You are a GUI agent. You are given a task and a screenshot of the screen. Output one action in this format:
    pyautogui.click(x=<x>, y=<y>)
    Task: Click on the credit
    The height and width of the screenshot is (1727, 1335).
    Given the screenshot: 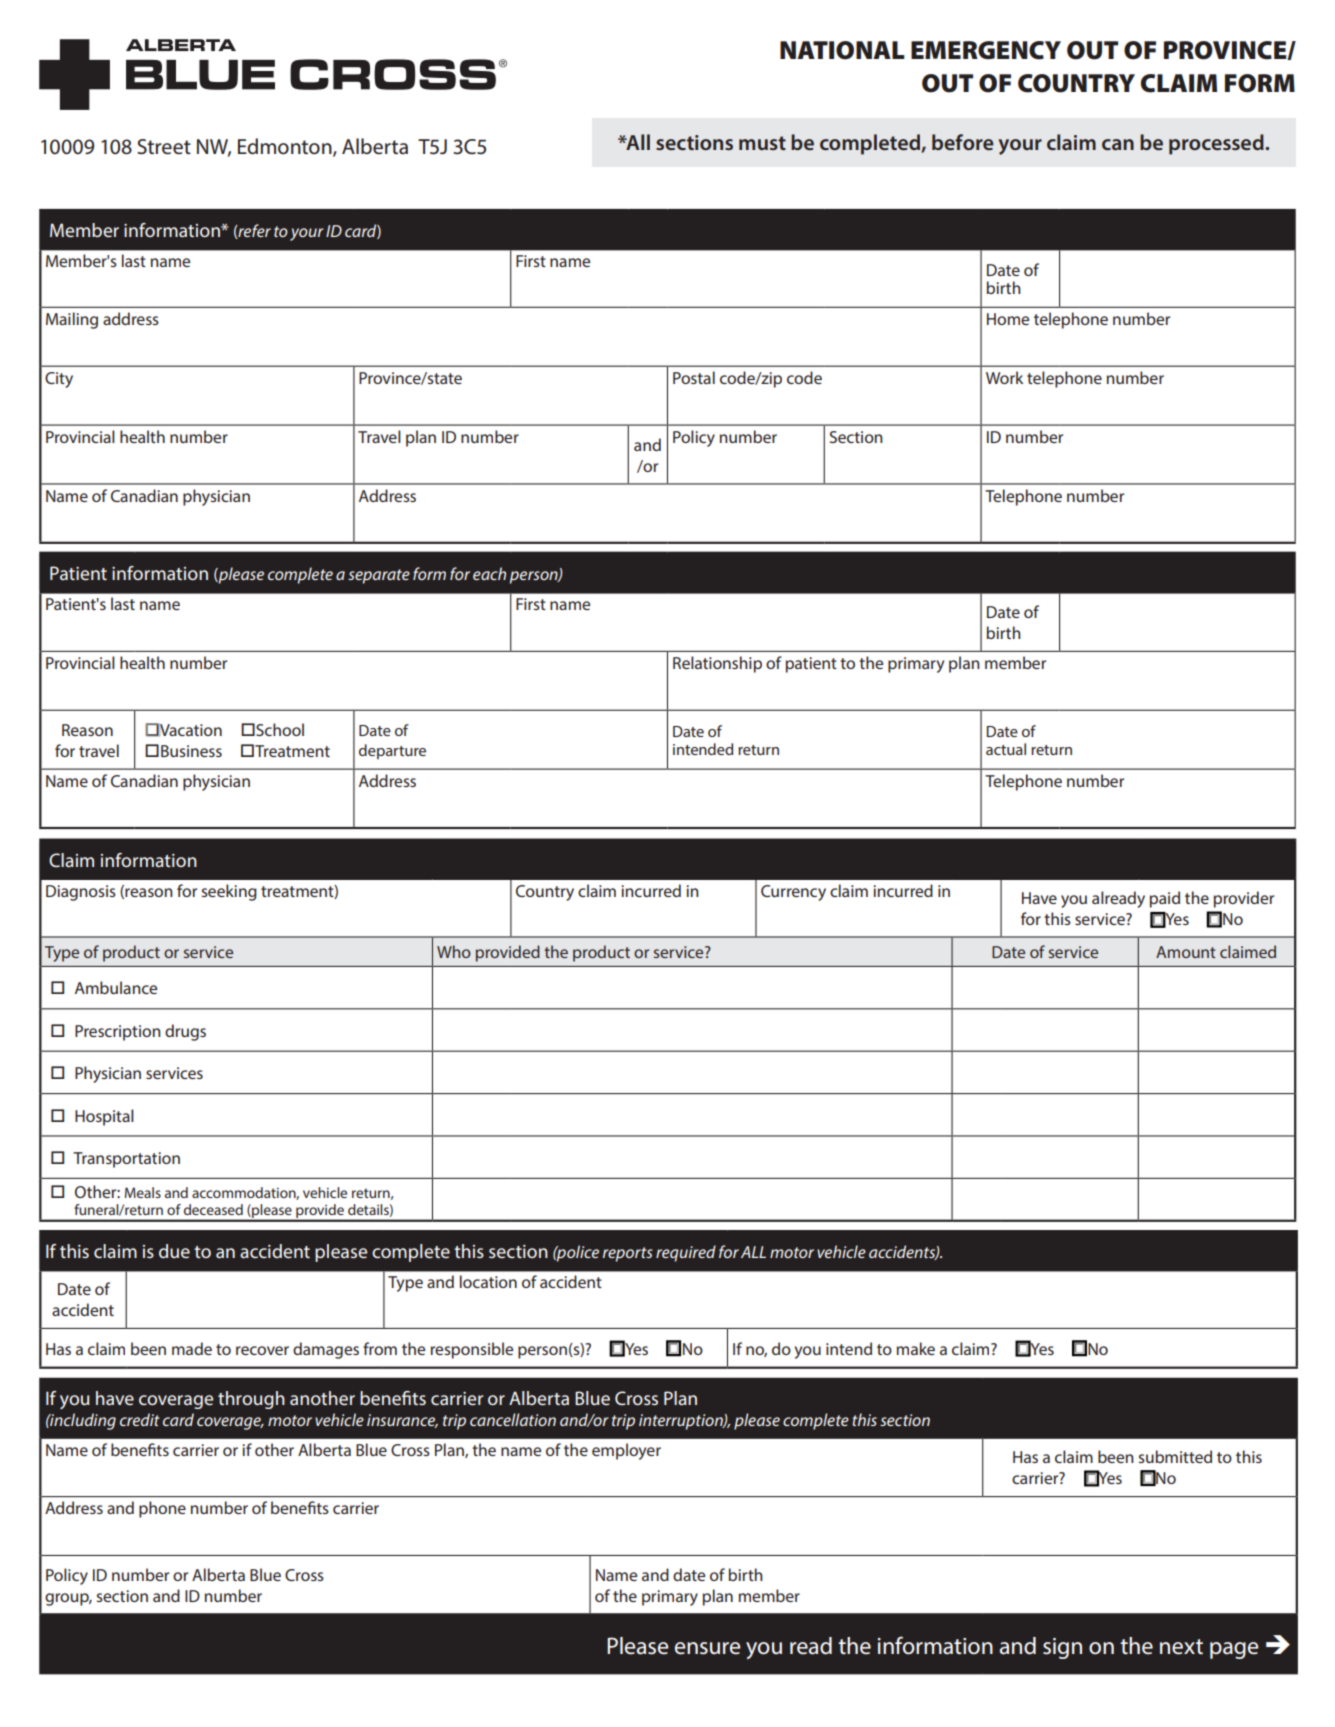 What is the action you would take?
    pyautogui.click(x=140, y=1419)
